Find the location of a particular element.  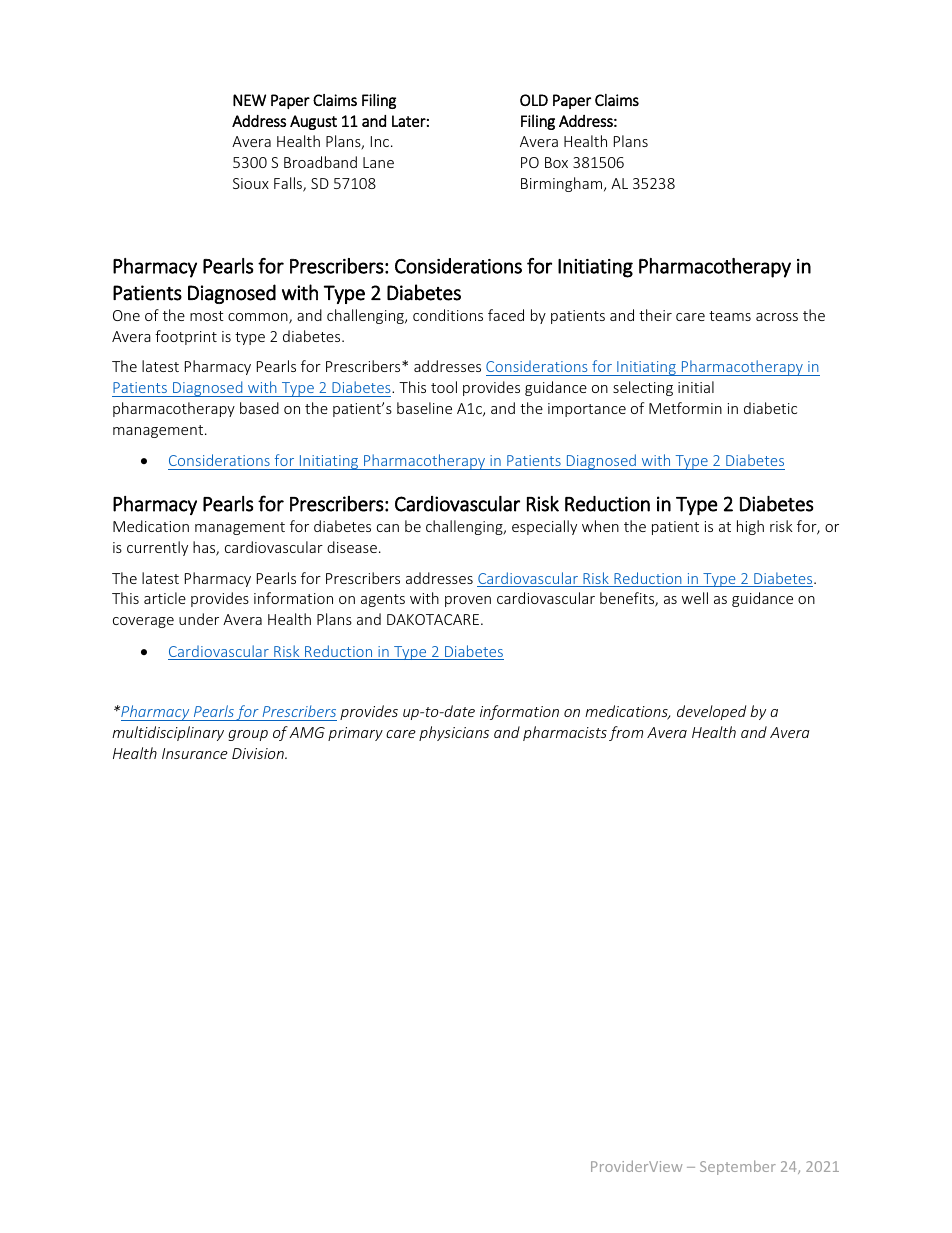

Inc is located at coordinates (381, 141).
